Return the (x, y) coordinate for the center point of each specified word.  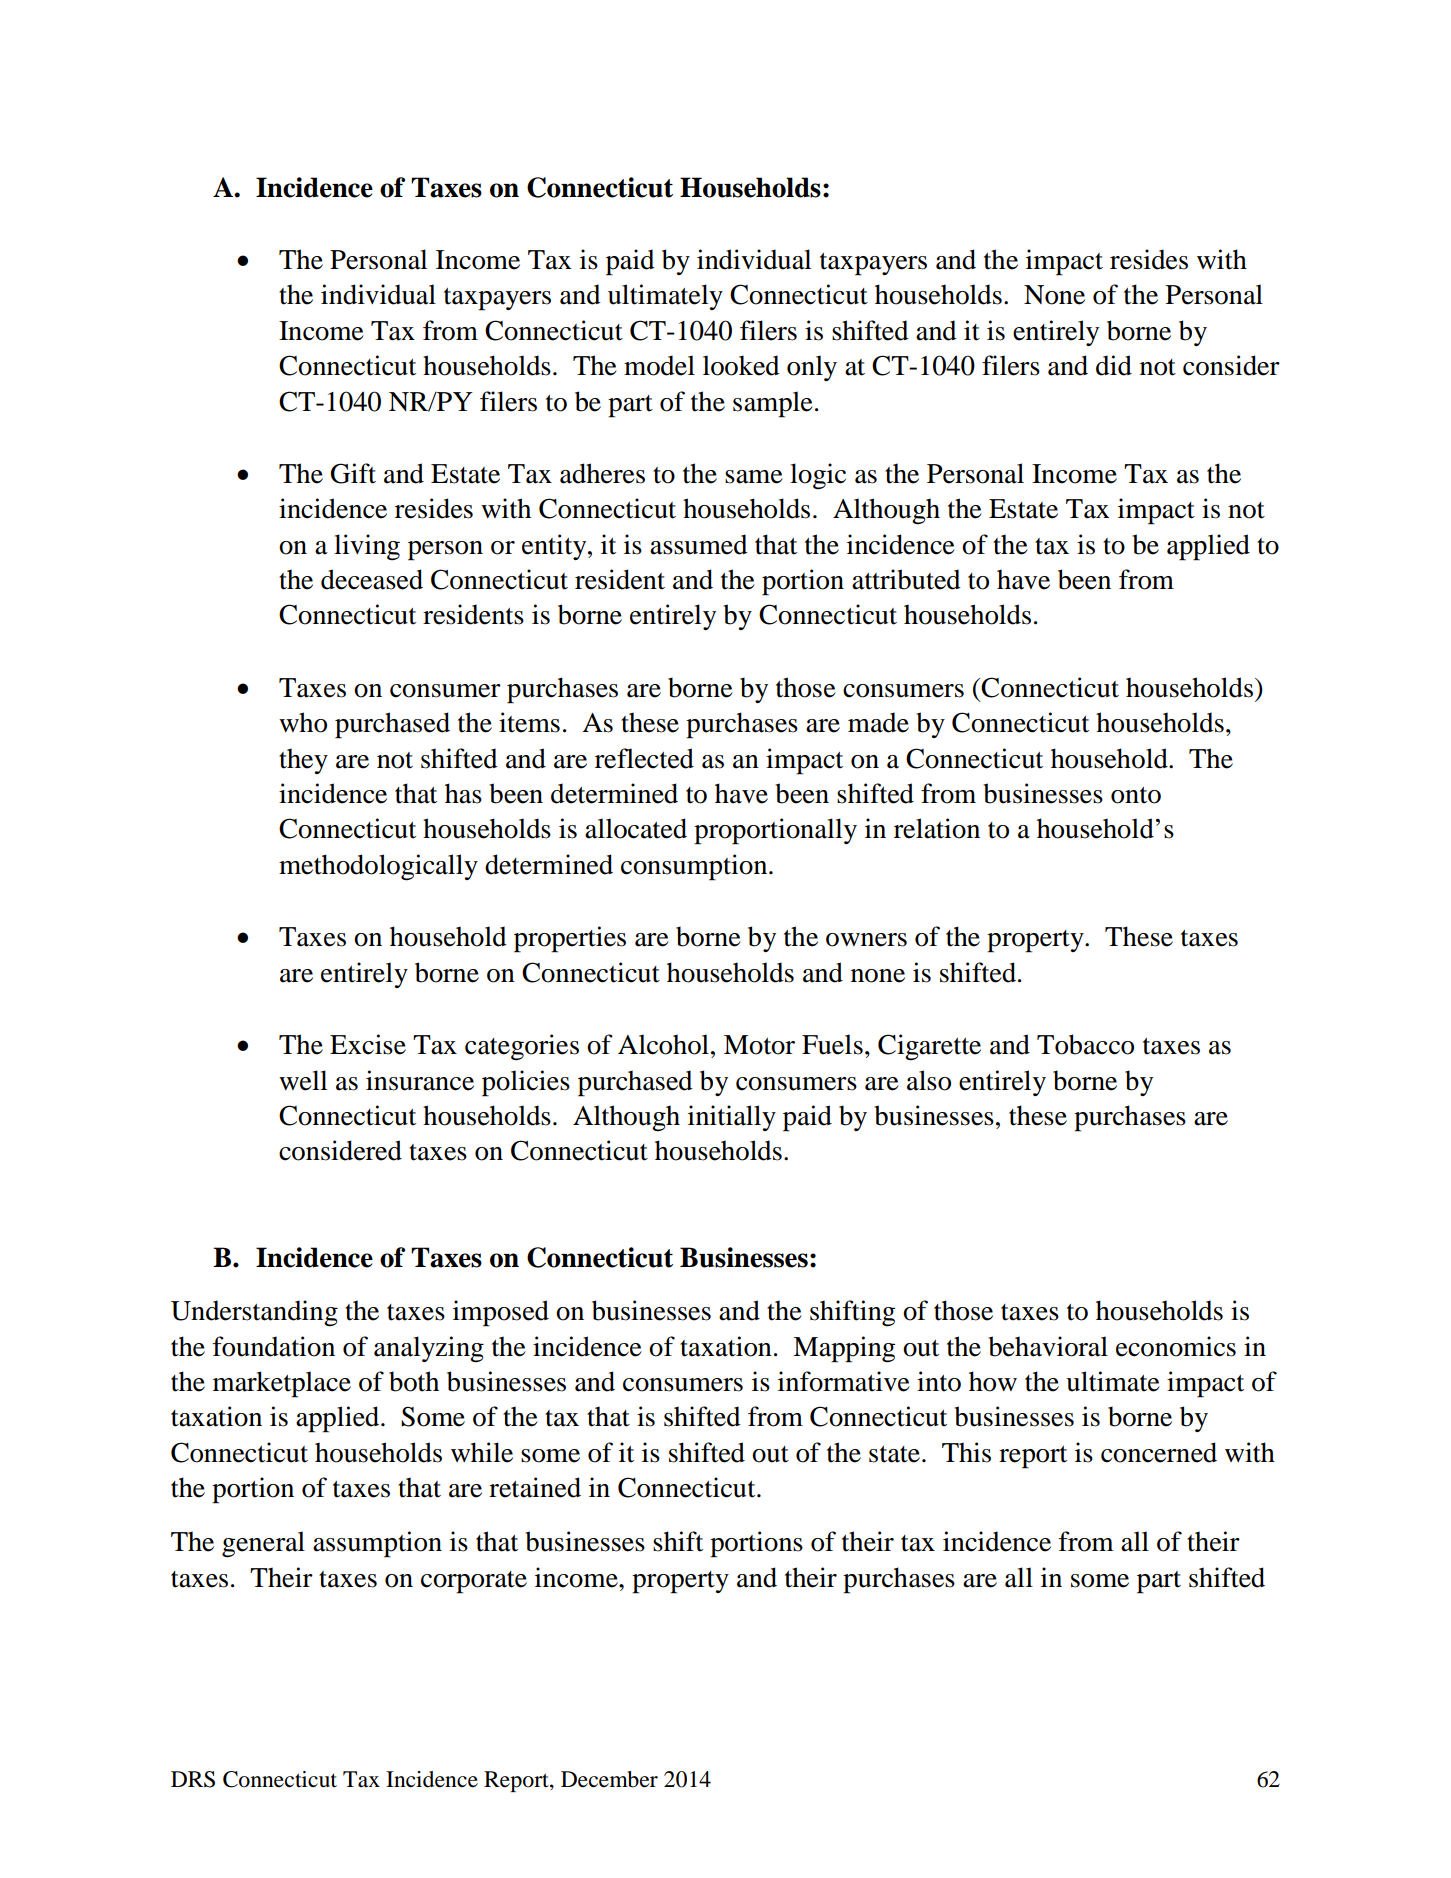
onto (1136, 795)
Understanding (254, 1313)
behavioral (1048, 1346)
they (303, 761)
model (659, 365)
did (1114, 365)
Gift (353, 473)
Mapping (844, 1349)
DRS (193, 1779)
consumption (695, 867)
